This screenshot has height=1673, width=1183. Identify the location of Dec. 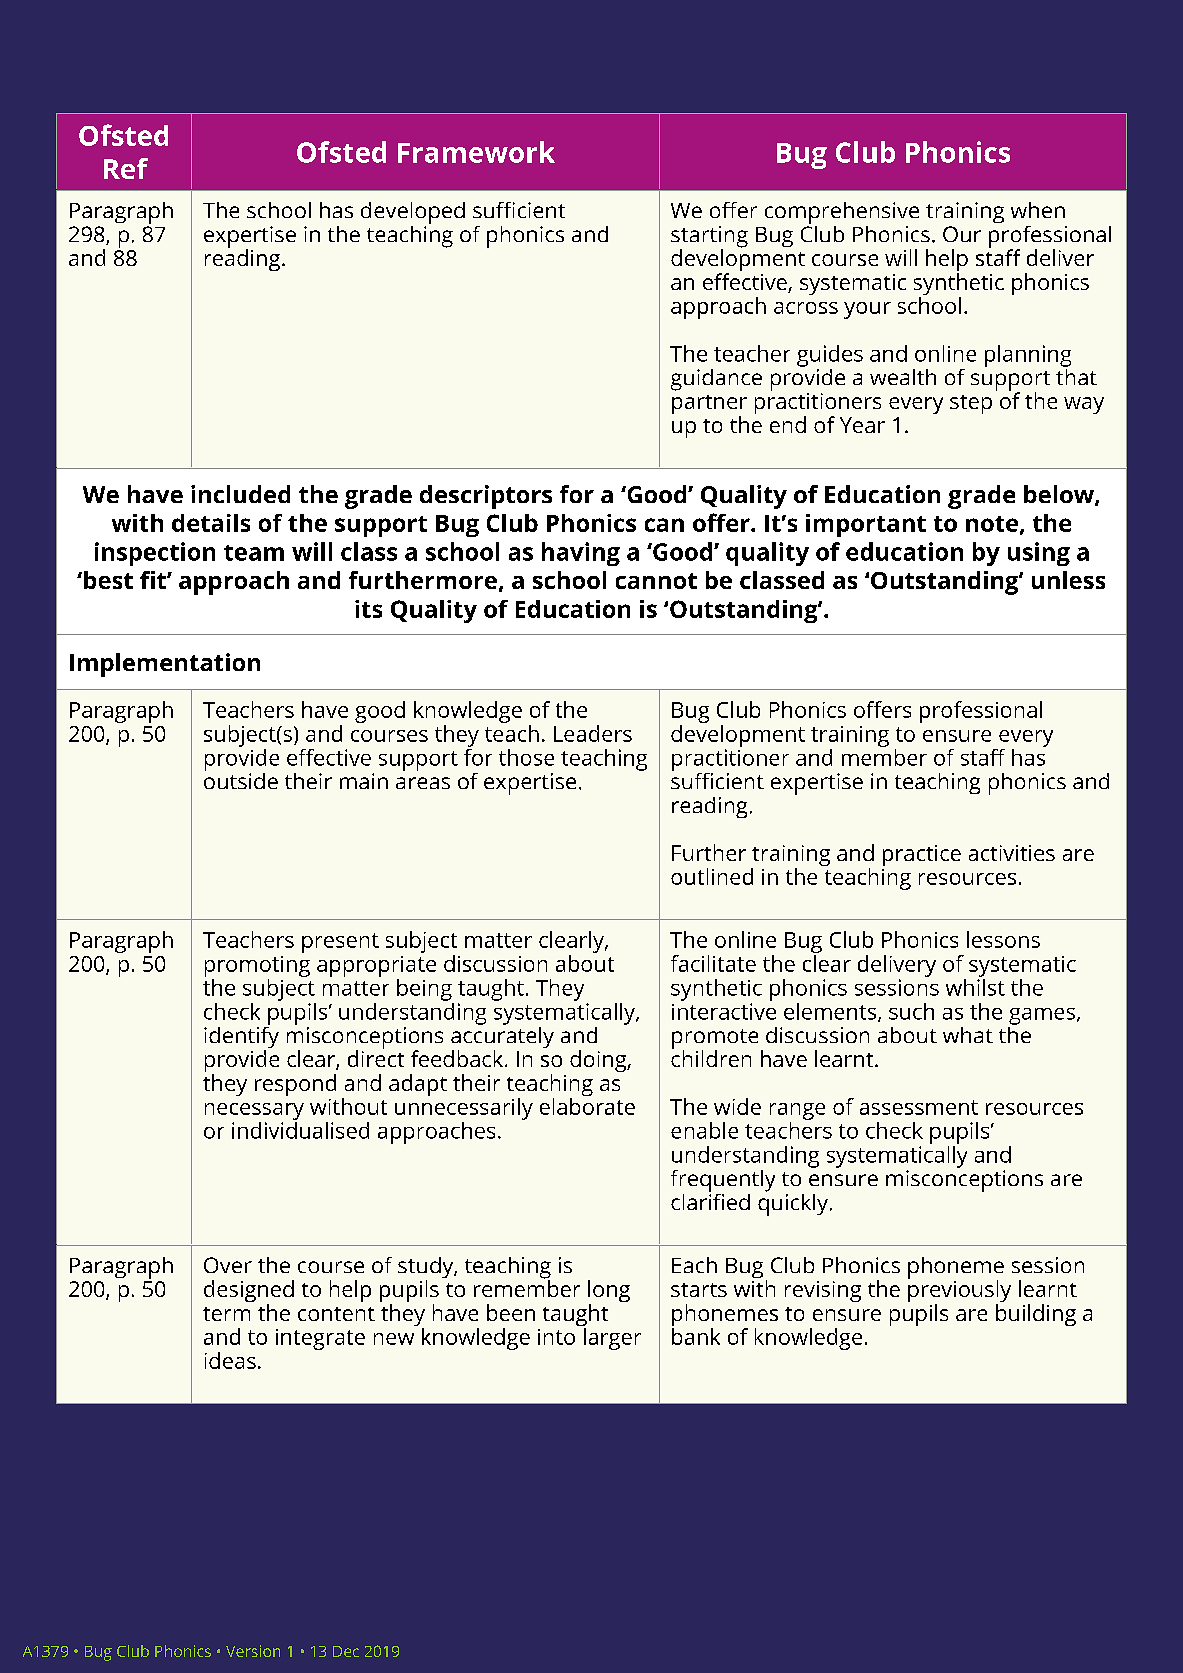
(346, 1651).
